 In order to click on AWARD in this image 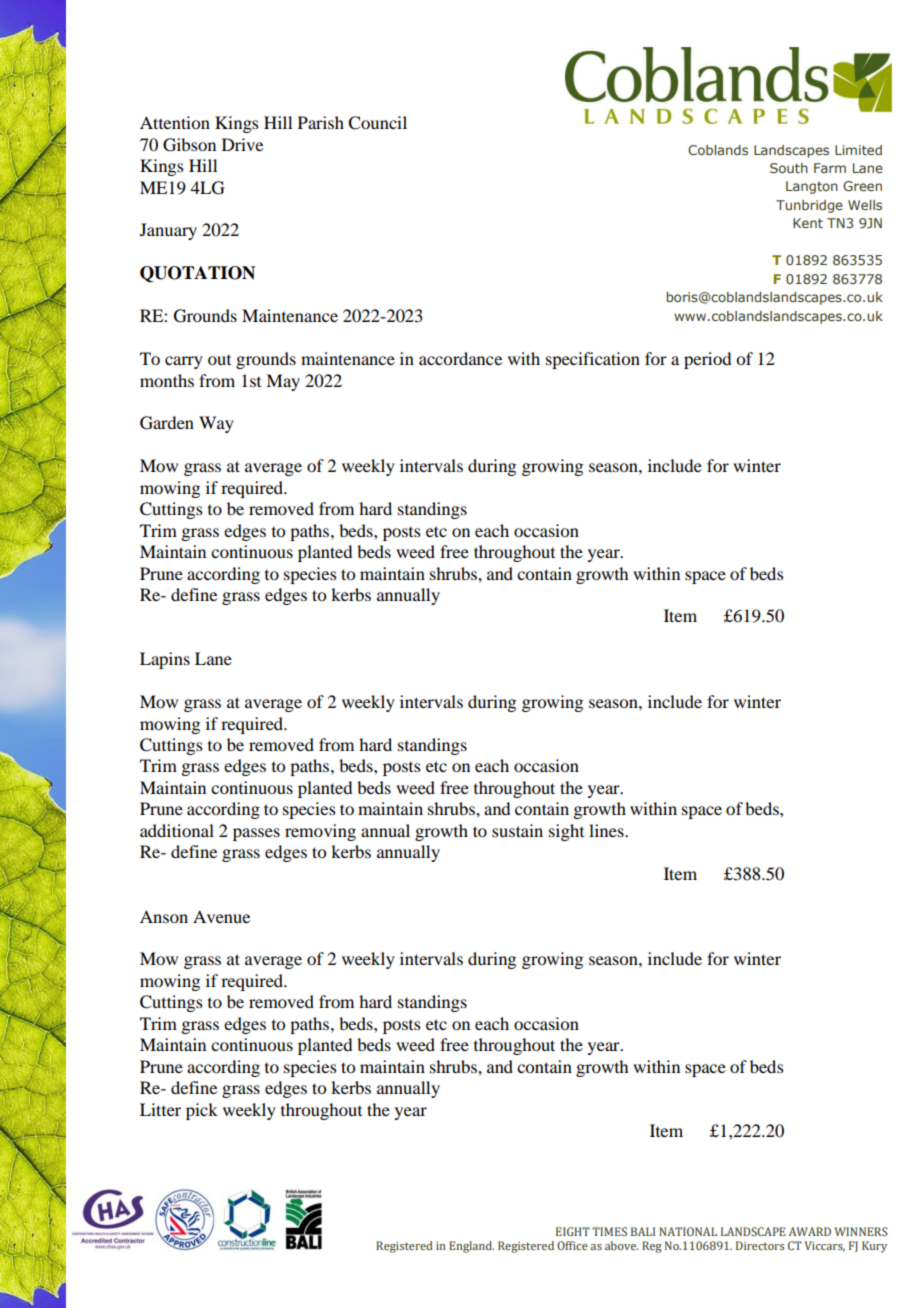, I will do `click(810, 1231)`.
